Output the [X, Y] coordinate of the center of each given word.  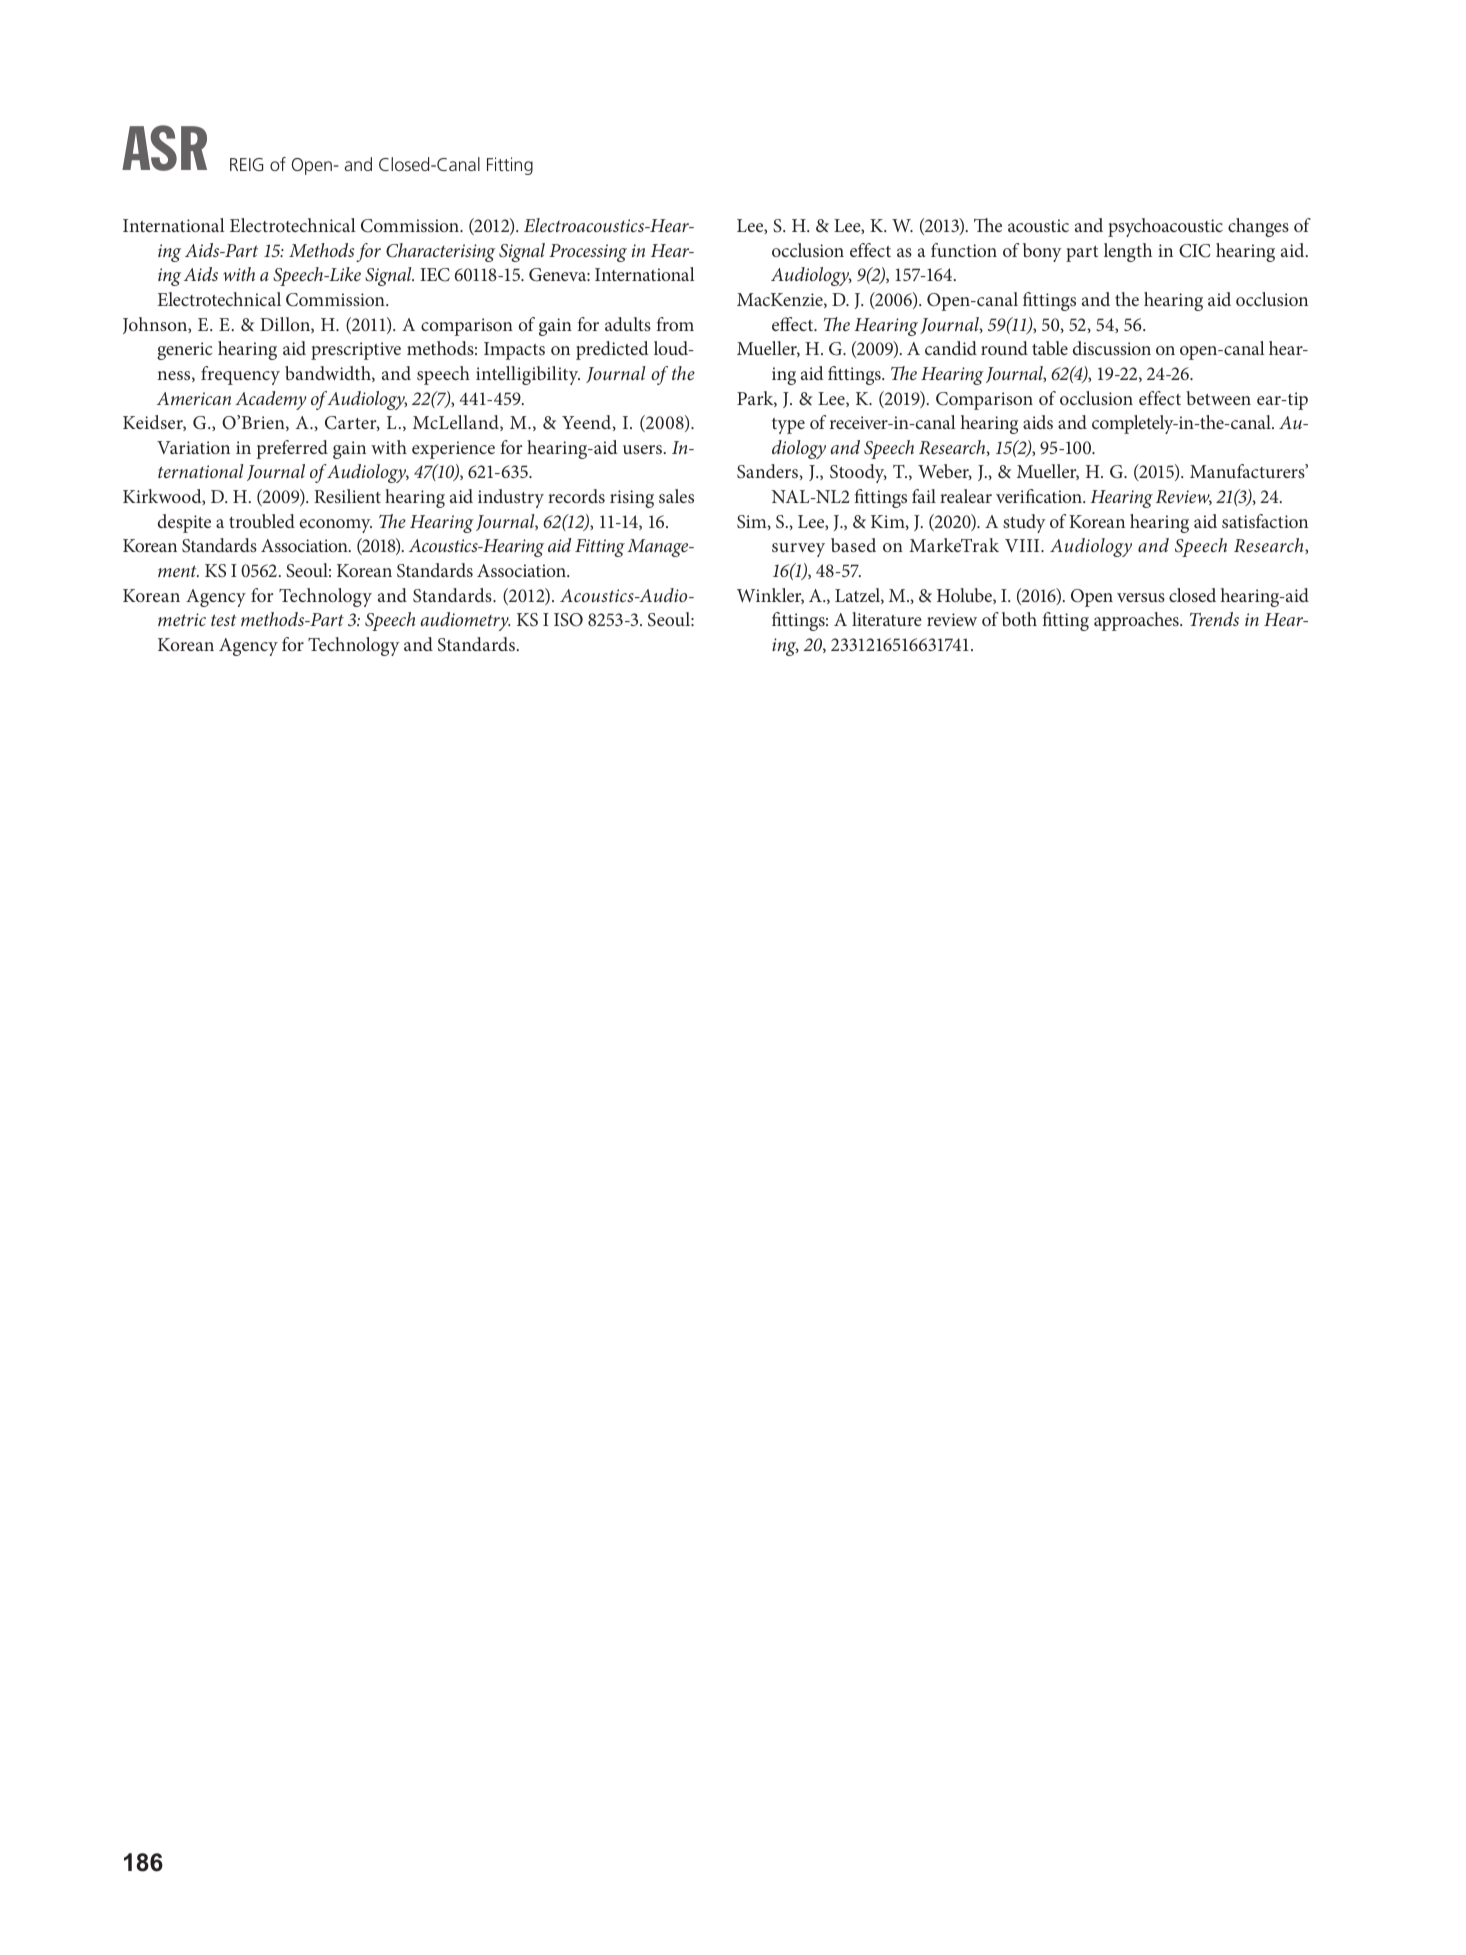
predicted [612, 350]
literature [887, 619]
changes [1258, 227]
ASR [164, 148]
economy [336, 526]
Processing [588, 253]
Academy [271, 400]
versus [1141, 597]
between [1218, 398]
